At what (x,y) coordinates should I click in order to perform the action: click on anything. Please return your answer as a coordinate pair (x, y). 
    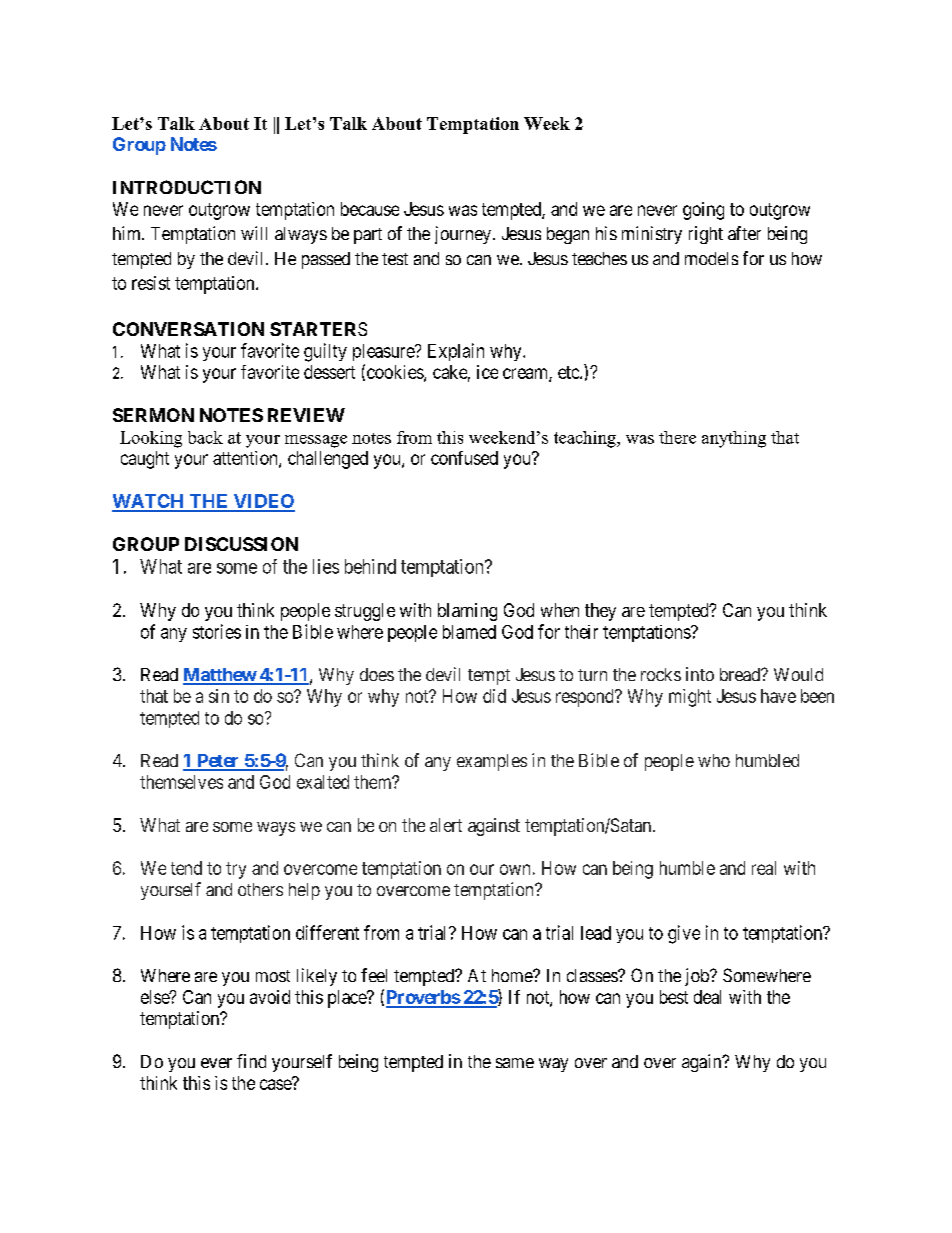
    Looking at the image, I should click on (734, 439).
